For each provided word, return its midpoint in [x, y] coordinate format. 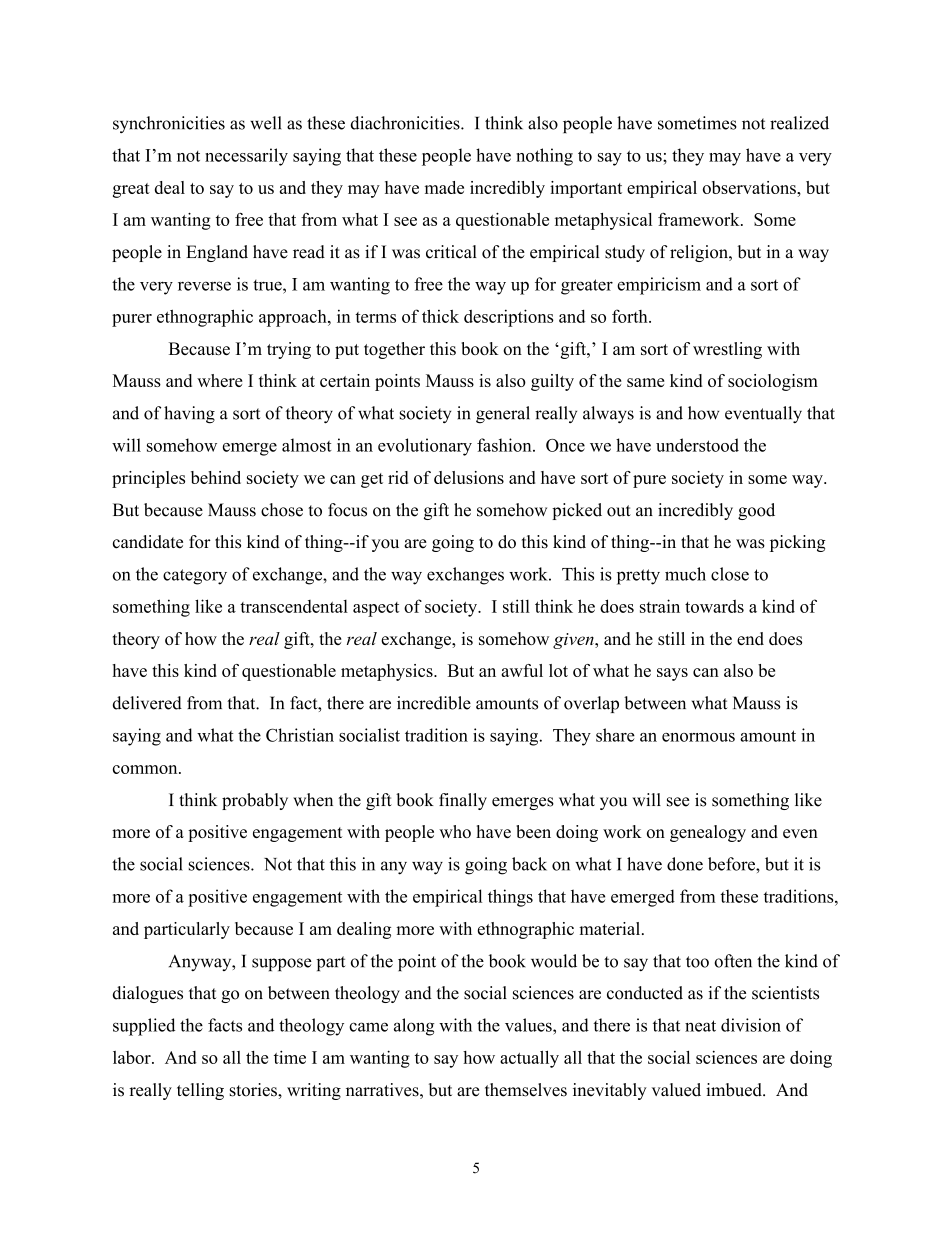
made [444, 187]
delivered [147, 703]
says [672, 674]
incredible [434, 703]
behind [216, 477]
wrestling [727, 350]
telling [200, 1091]
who [455, 831]
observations [750, 187]
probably [255, 801]
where [220, 380]
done [685, 864]
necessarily [246, 157]
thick [440, 316]
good [756, 511]
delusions [469, 477]
